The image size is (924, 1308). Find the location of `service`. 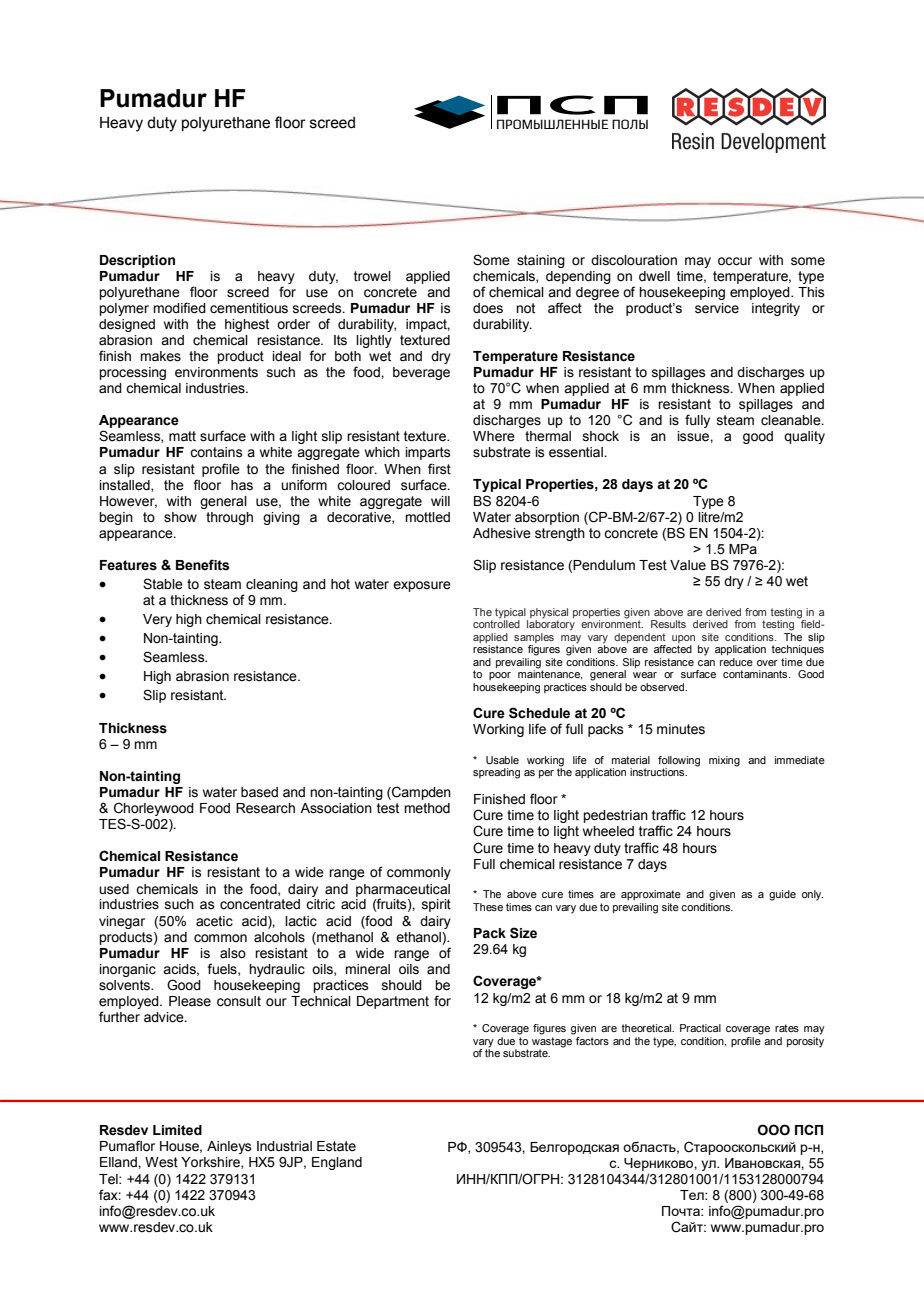

service is located at coordinates (717, 308).
